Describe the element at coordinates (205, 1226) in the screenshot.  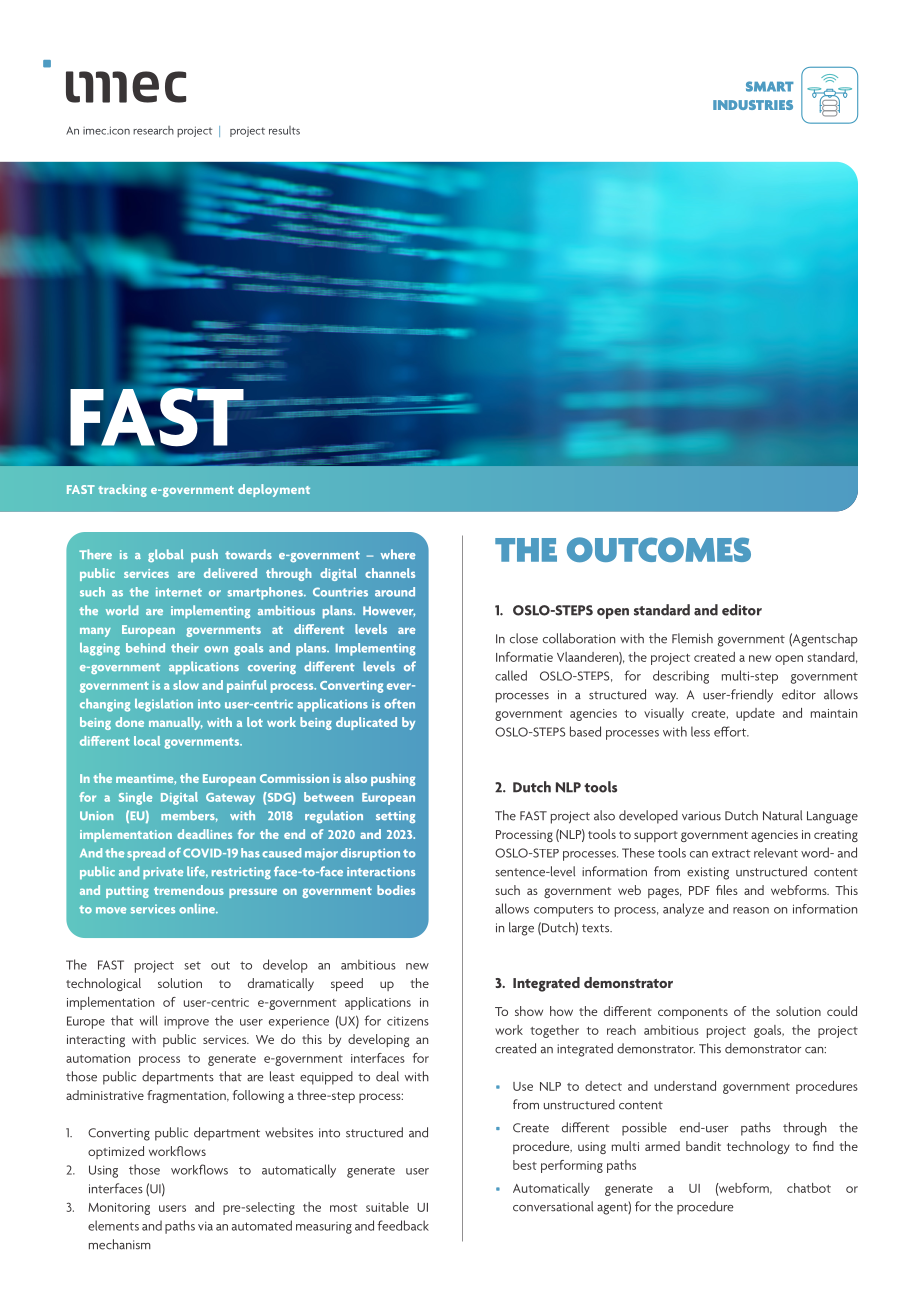
I see `via` at that location.
